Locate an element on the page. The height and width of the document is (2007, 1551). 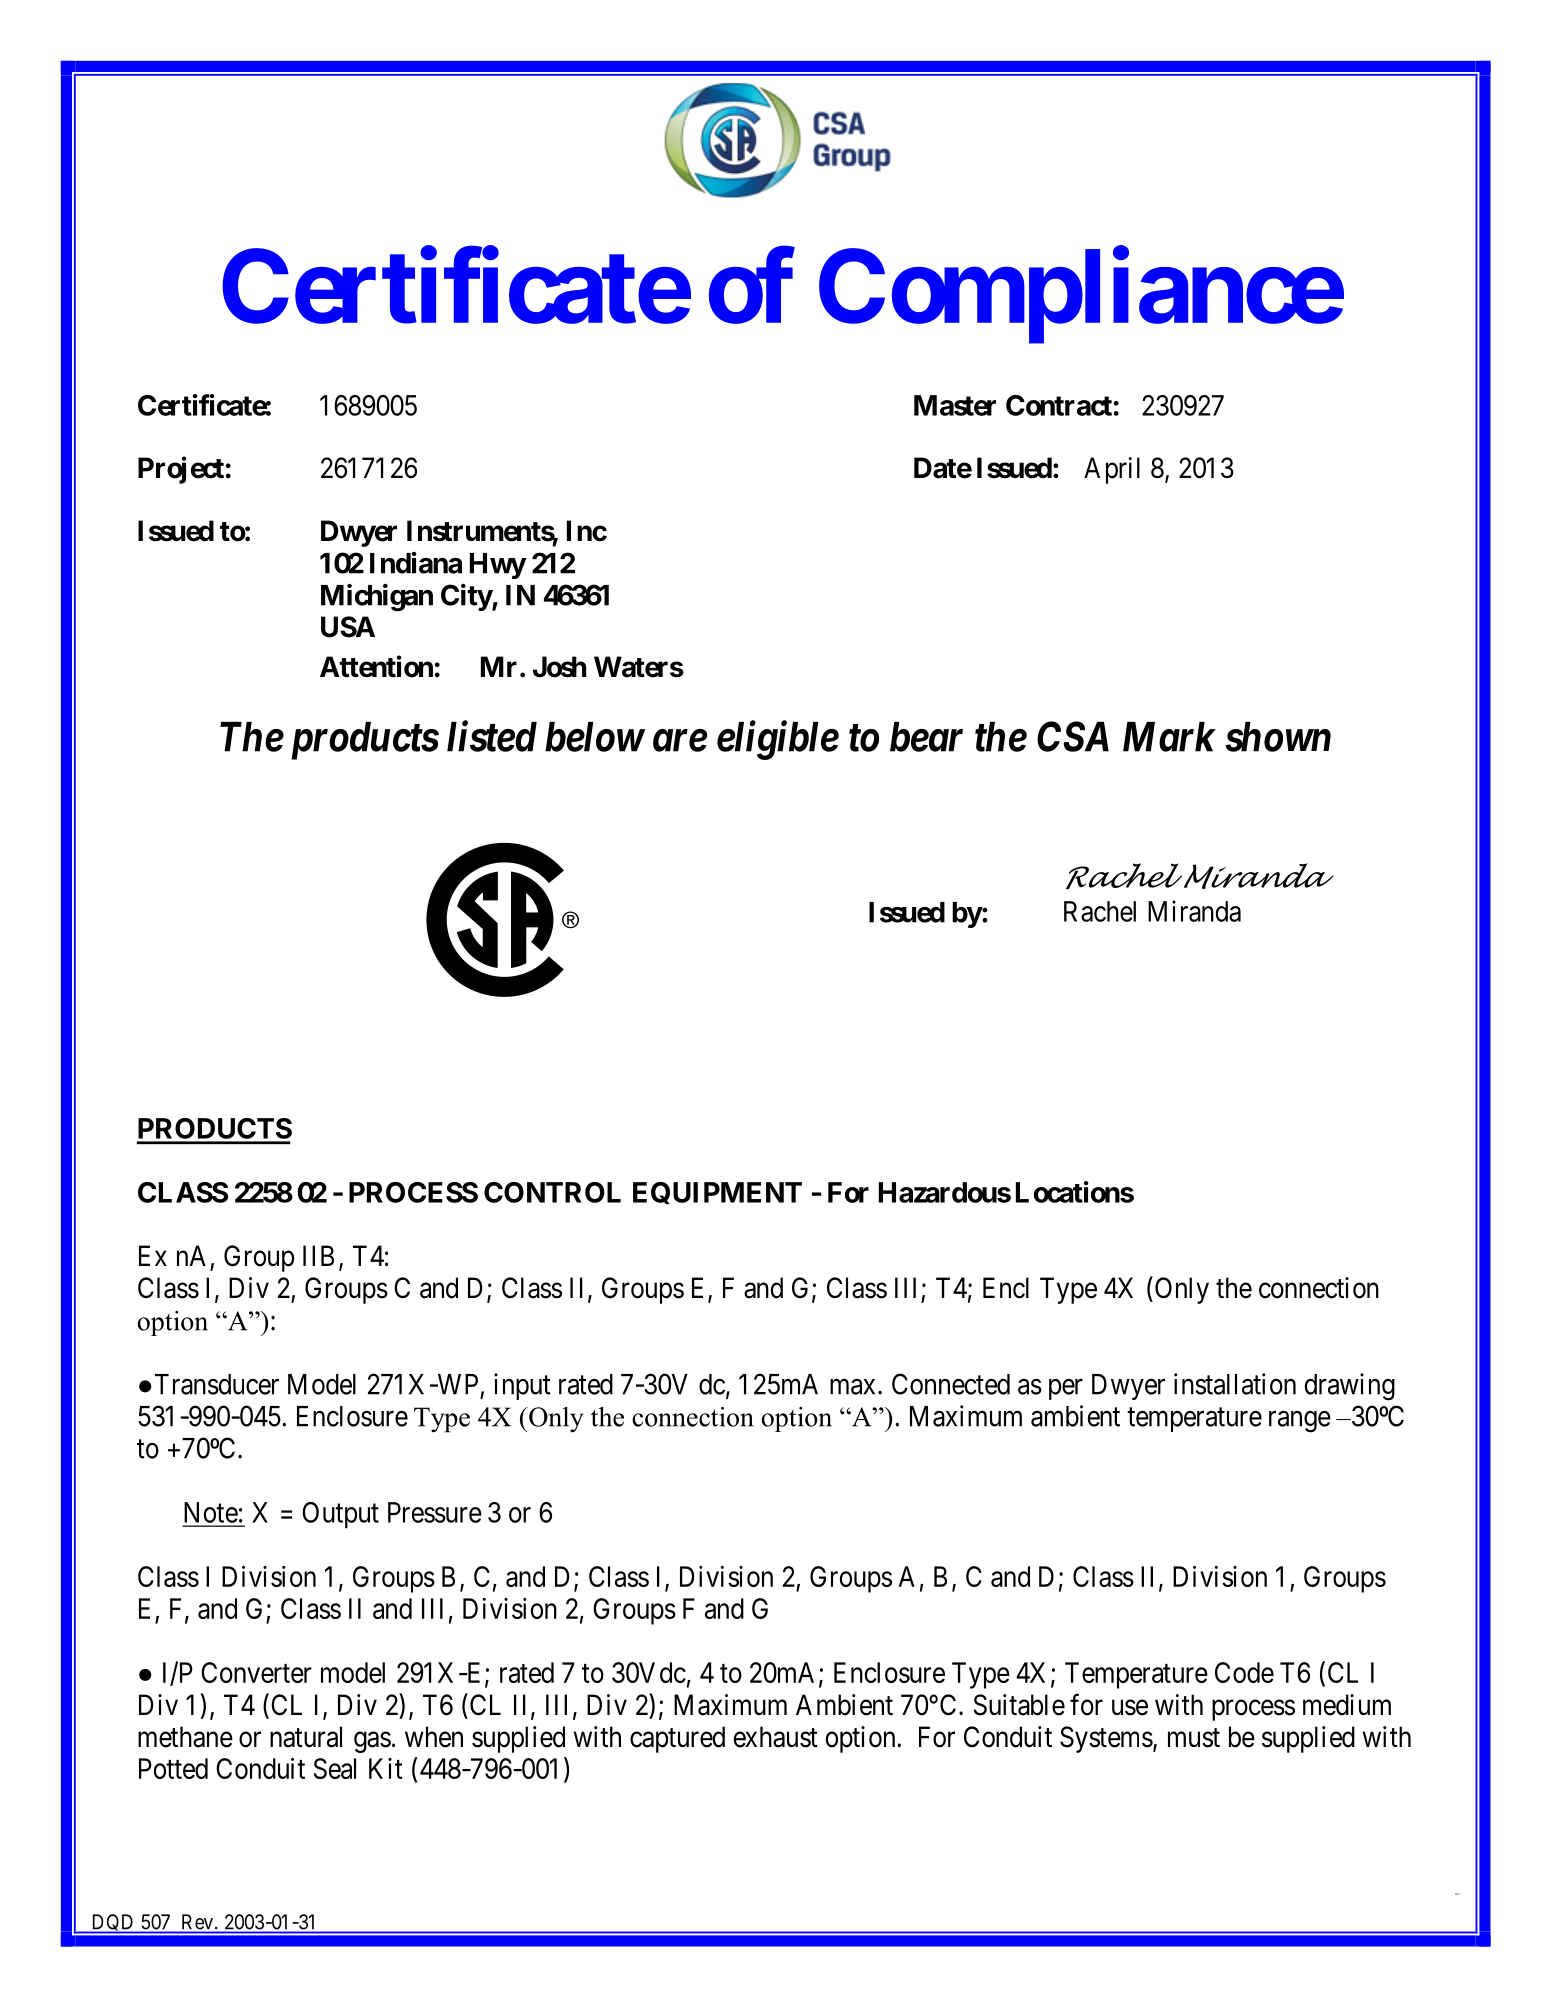
EQUIPMENT is located at coordinates (717, 1193).
